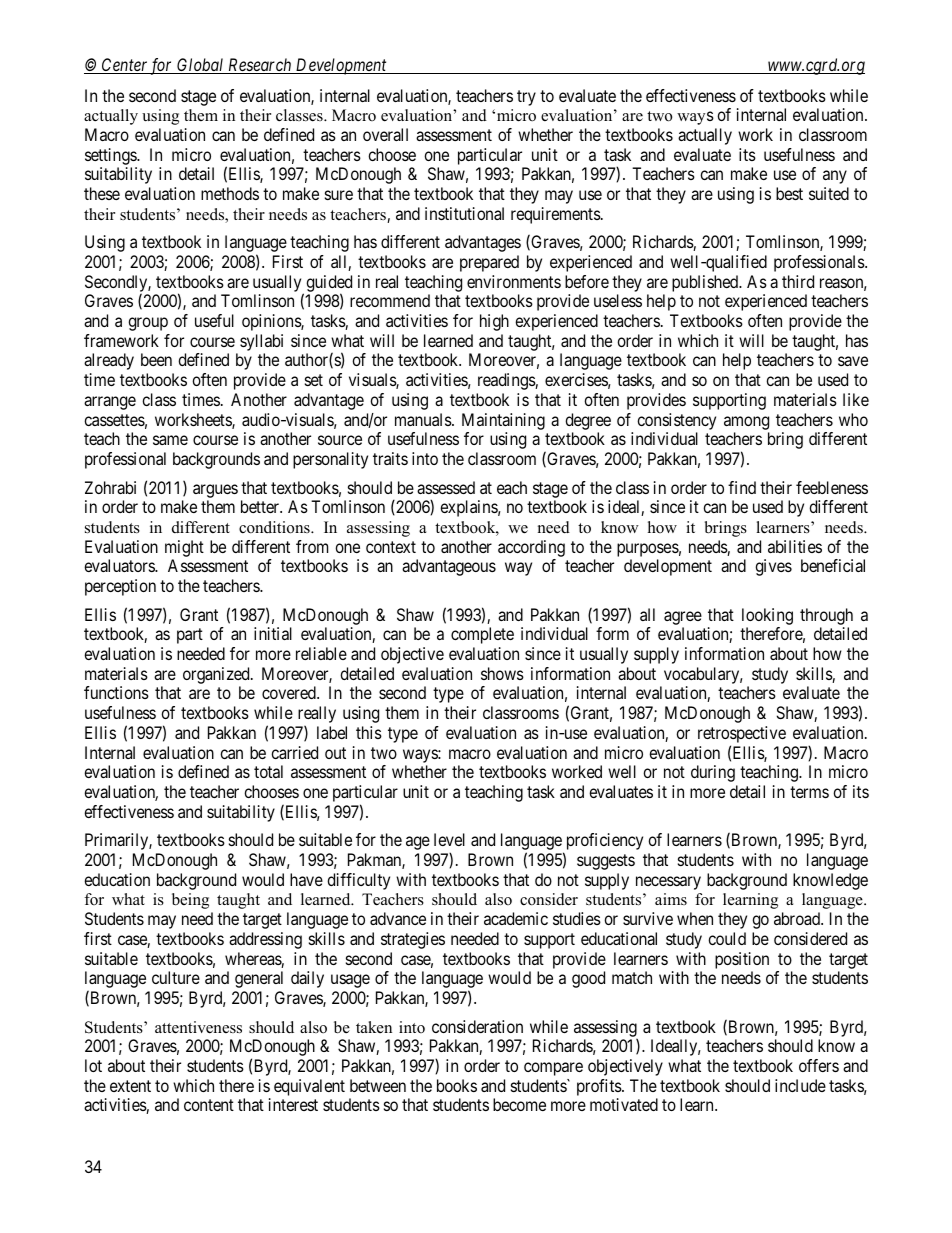  I want to click on gives, so click(773, 567).
